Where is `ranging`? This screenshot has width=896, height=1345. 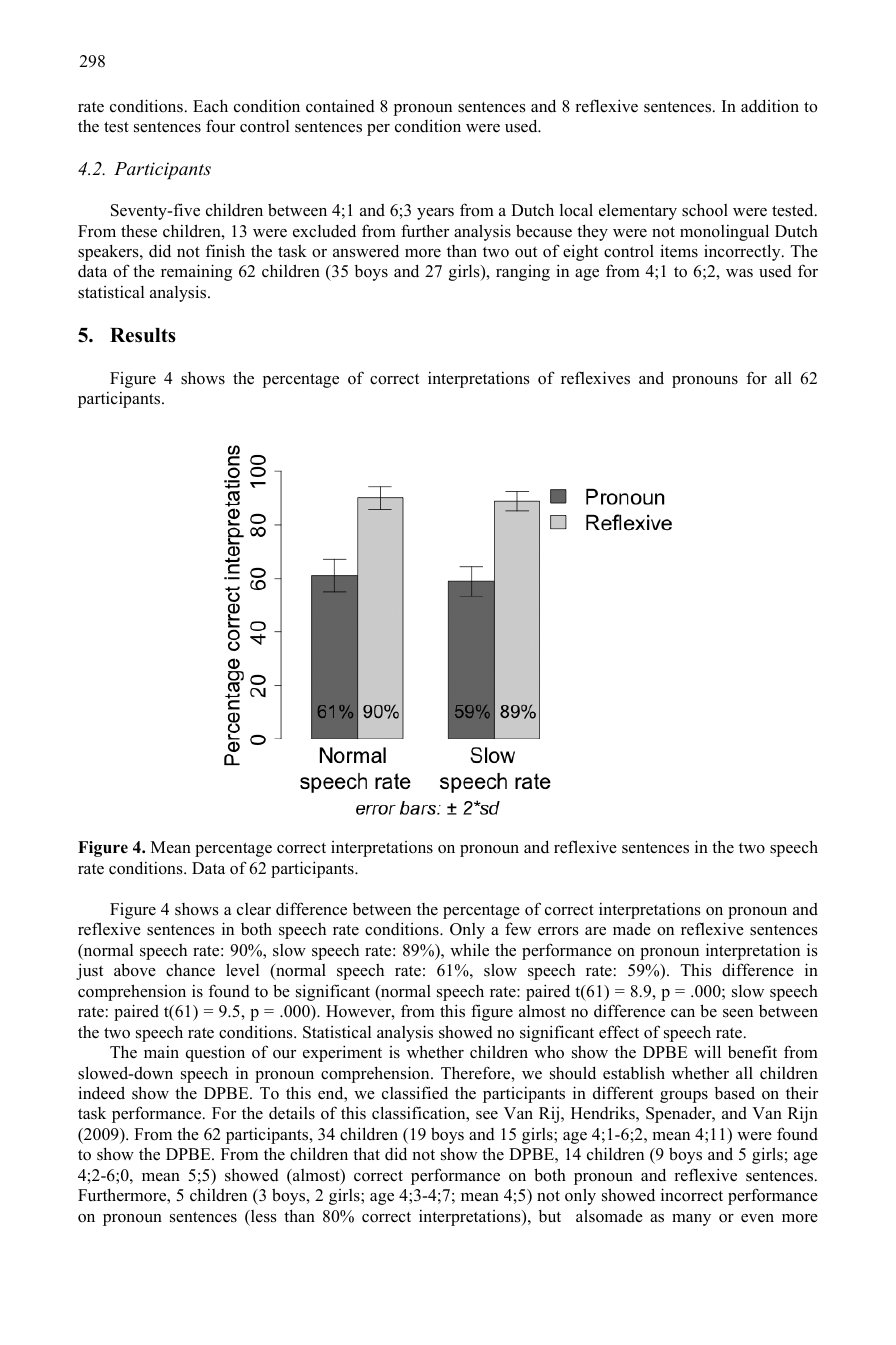
ranging is located at coordinates (523, 273).
